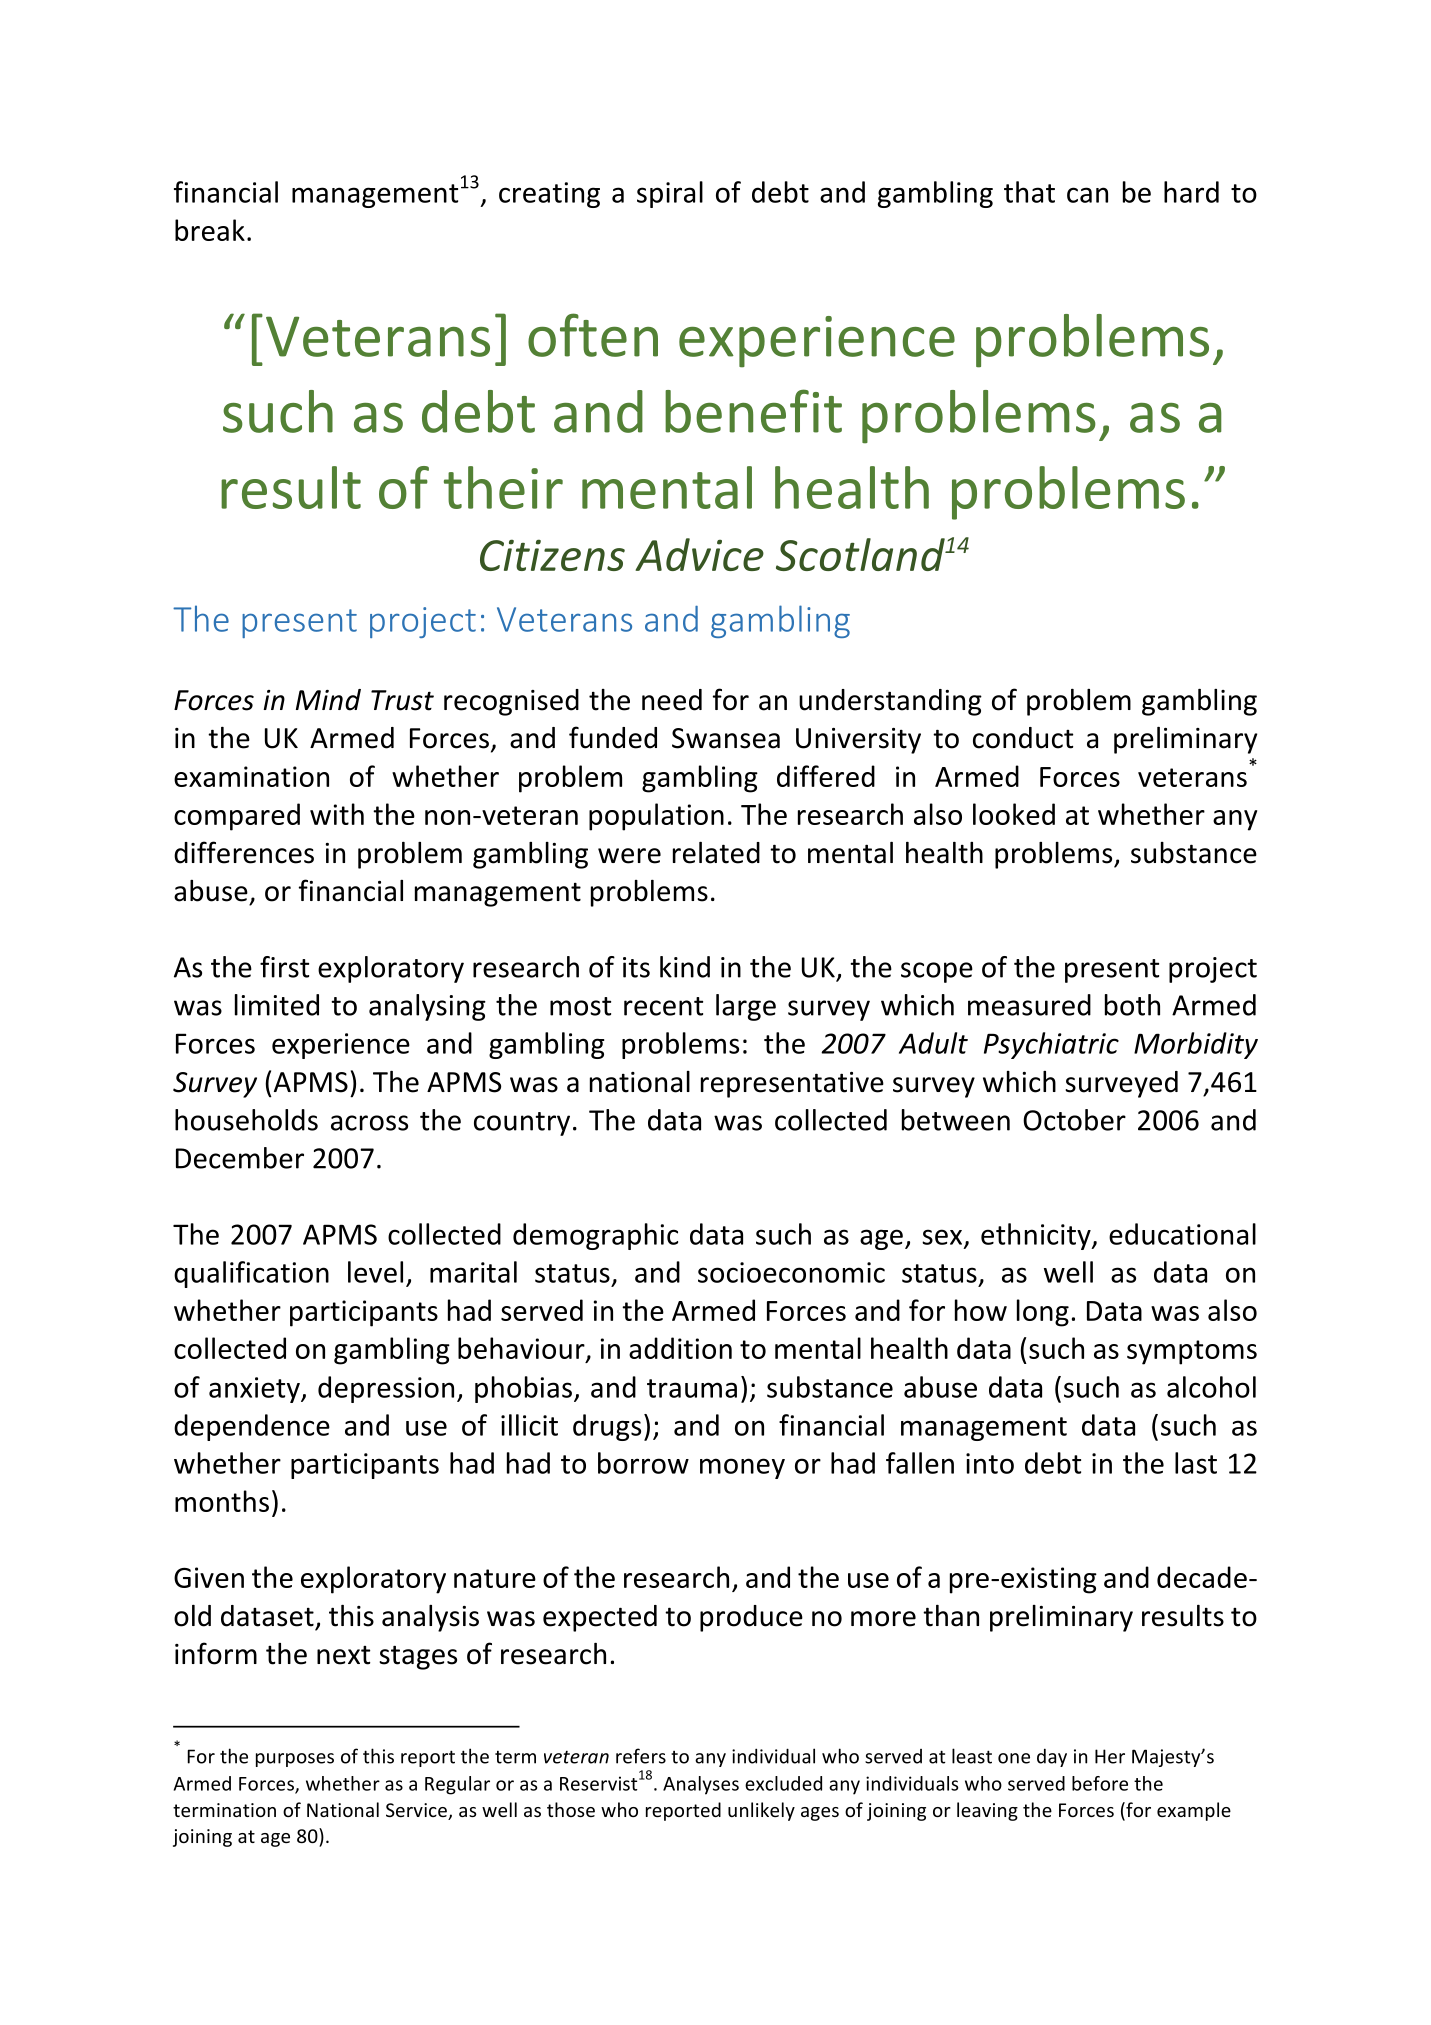  Describe the element at coordinates (328, 700) in the page. I see `Mind` at that location.
